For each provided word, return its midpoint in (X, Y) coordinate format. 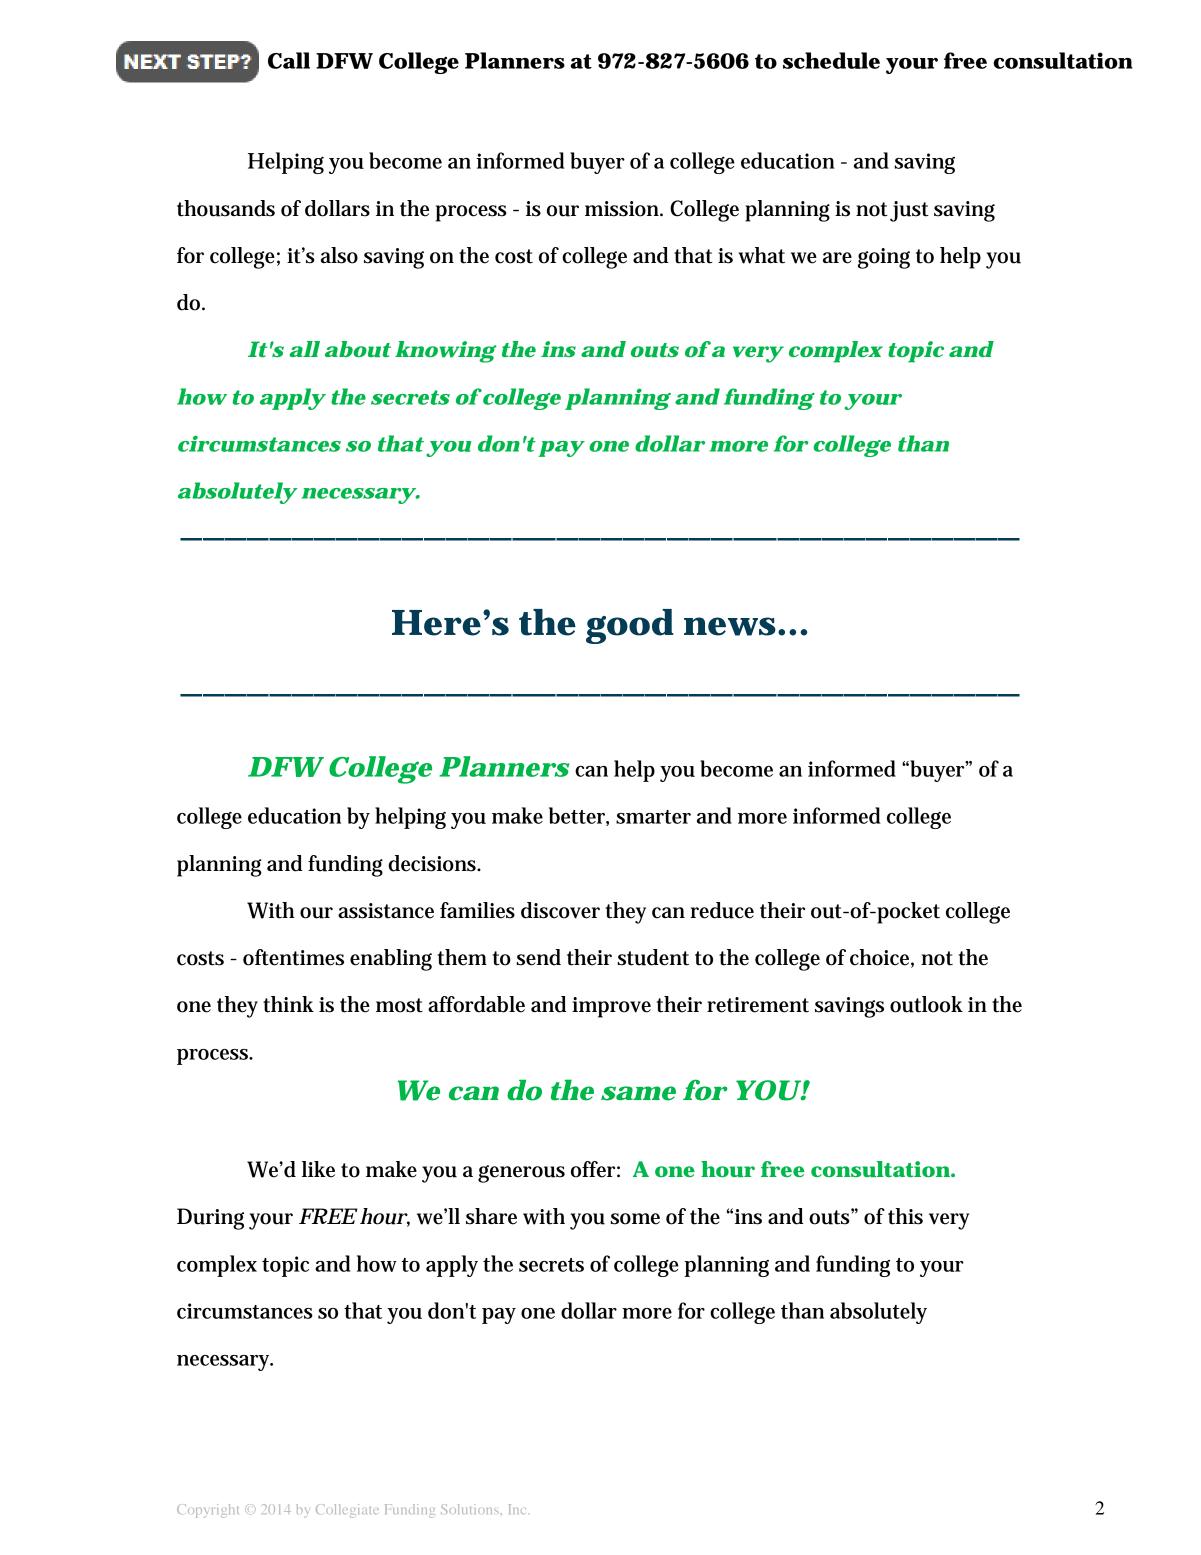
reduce (722, 910)
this (905, 1216)
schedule (831, 60)
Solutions (471, 1509)
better (579, 816)
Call (289, 60)
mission (624, 209)
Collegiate (347, 1511)
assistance (386, 911)
